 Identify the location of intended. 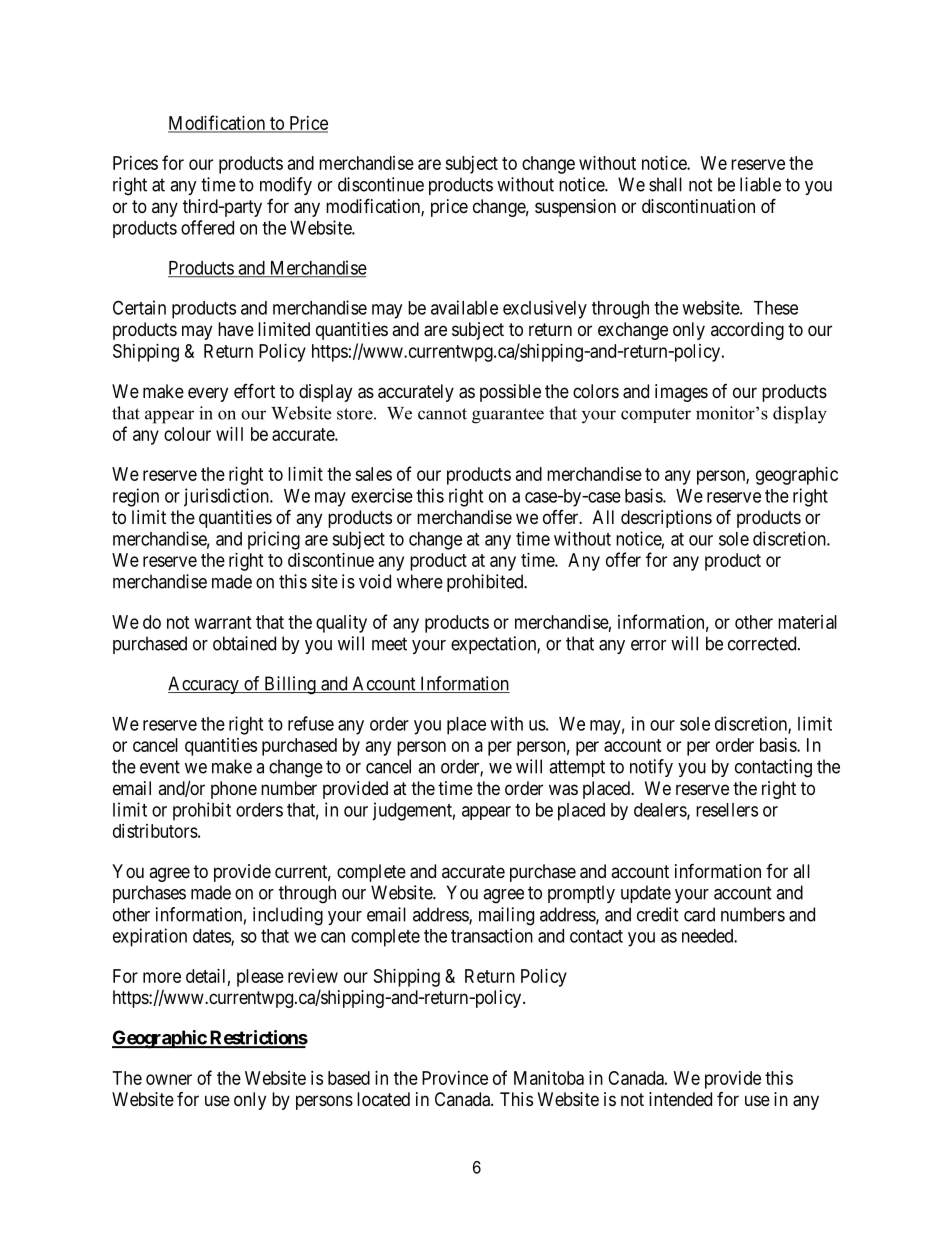
(680, 1099).
